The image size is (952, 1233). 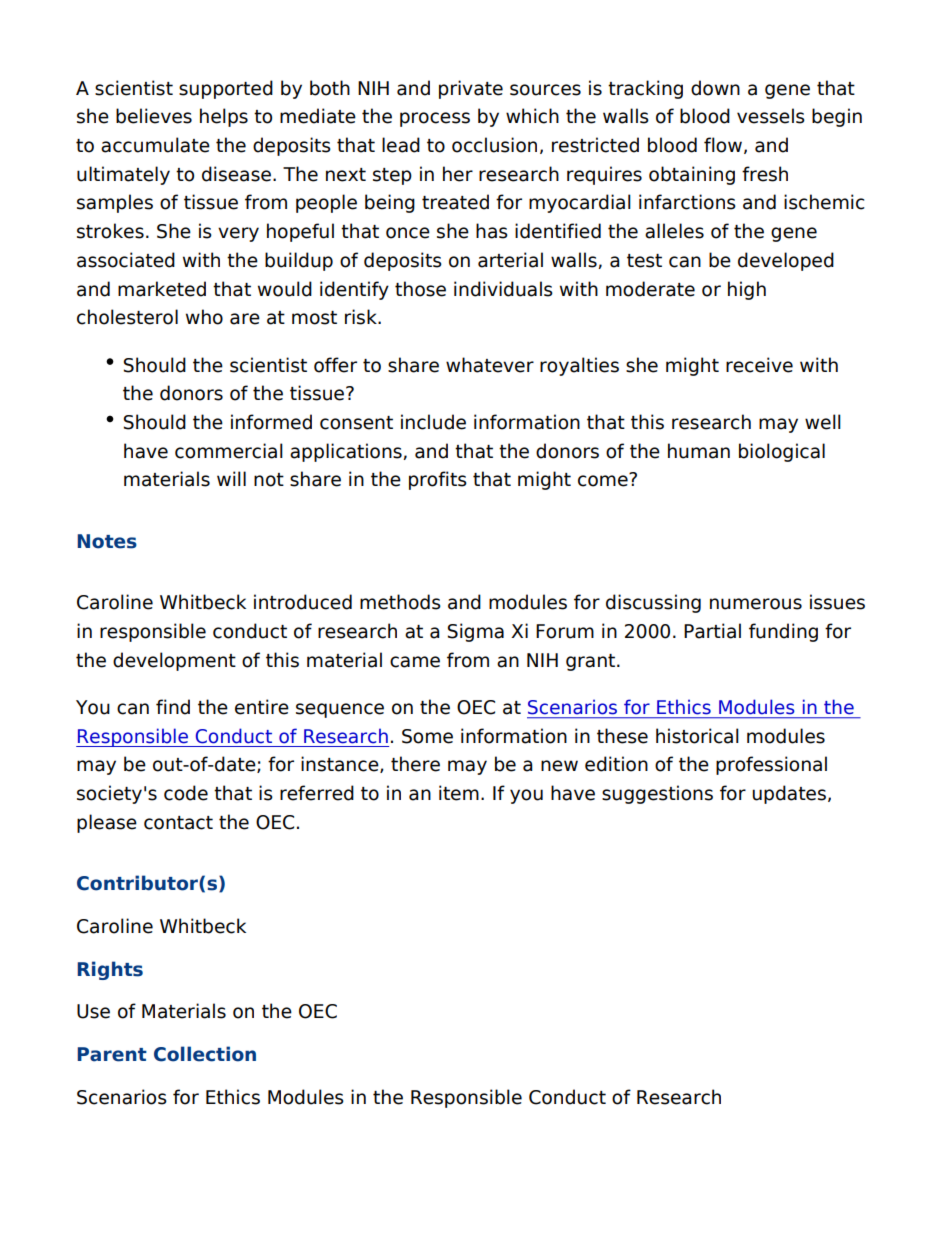 What do you see at coordinates (435, 119) in the image?
I see `process` at bounding box center [435, 119].
